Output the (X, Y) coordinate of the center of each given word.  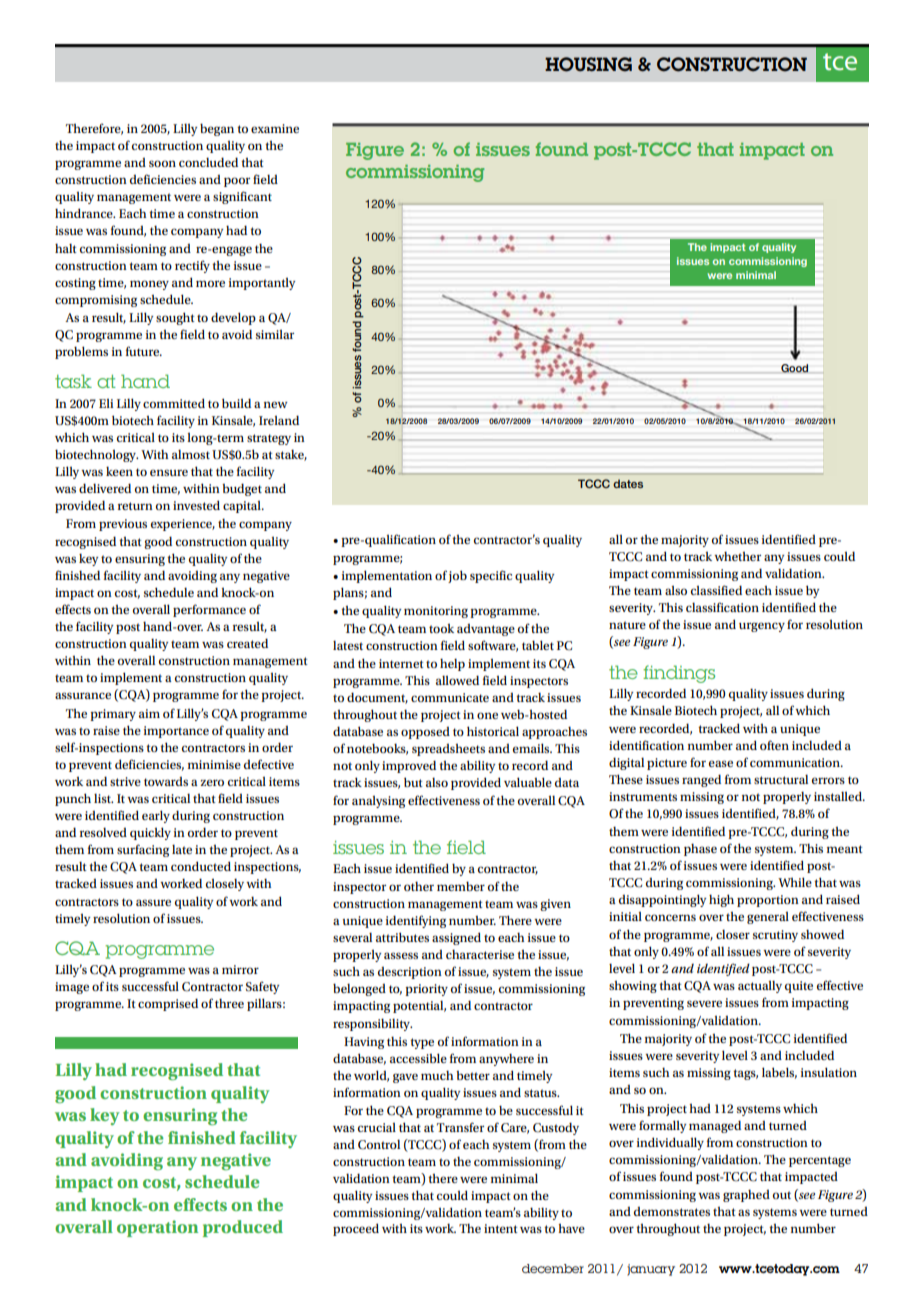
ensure (169, 472)
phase (700, 849)
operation (157, 1228)
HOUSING (588, 64)
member (461, 886)
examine (275, 128)
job (457, 576)
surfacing (143, 850)
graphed (746, 1195)
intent (501, 1228)
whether (737, 556)
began (217, 129)
